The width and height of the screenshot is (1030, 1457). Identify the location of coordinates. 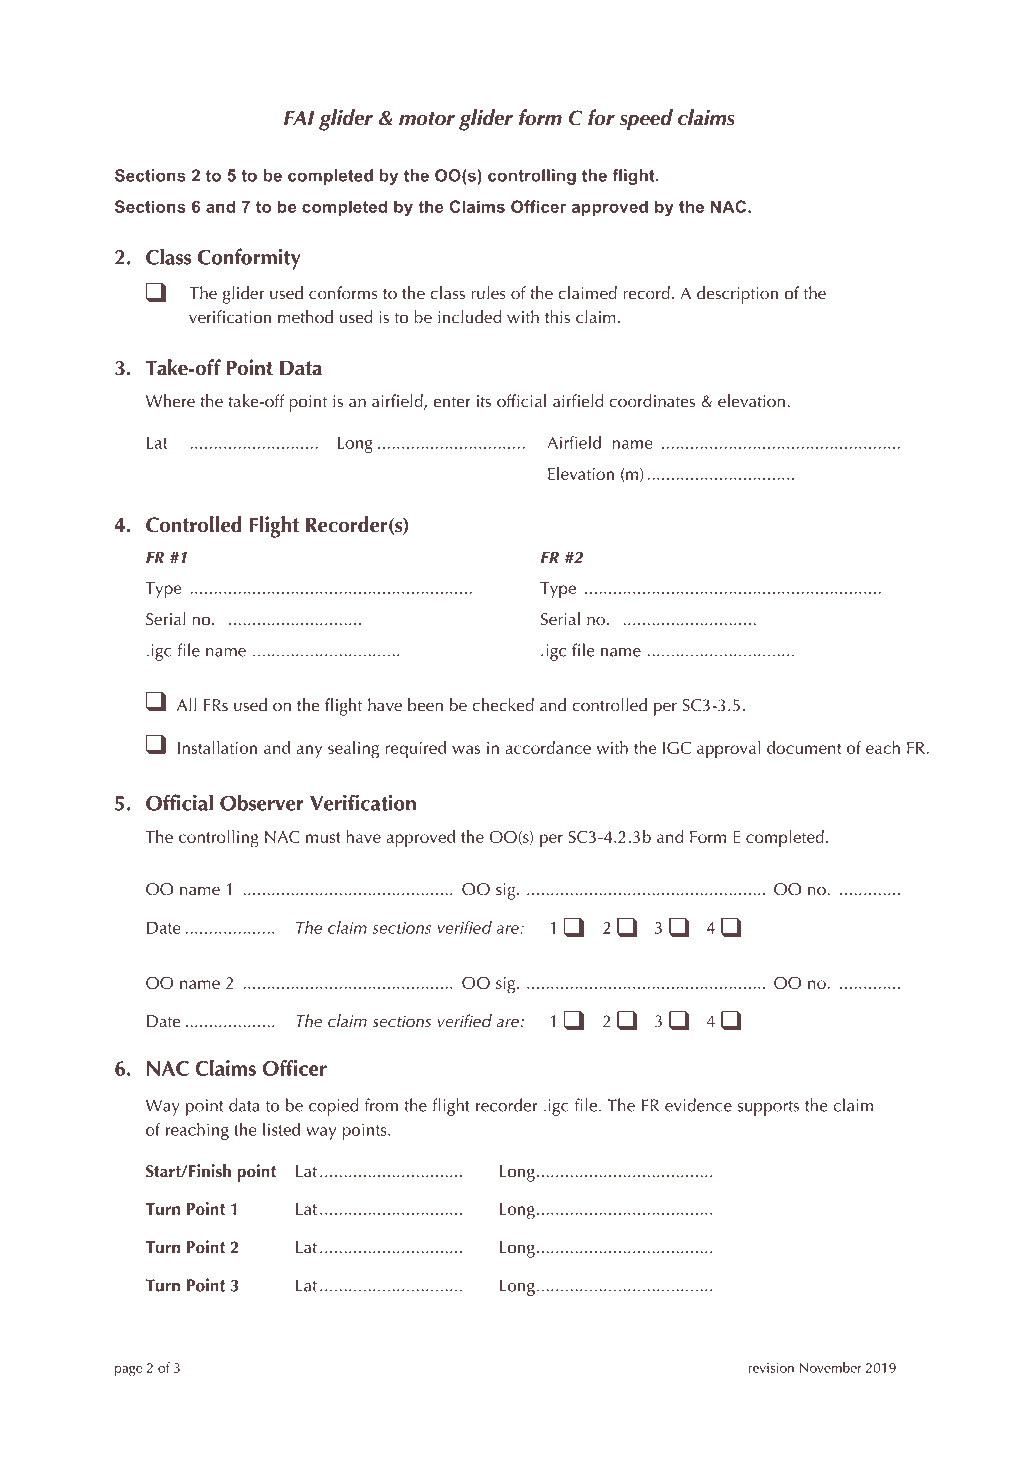
(652, 400).
